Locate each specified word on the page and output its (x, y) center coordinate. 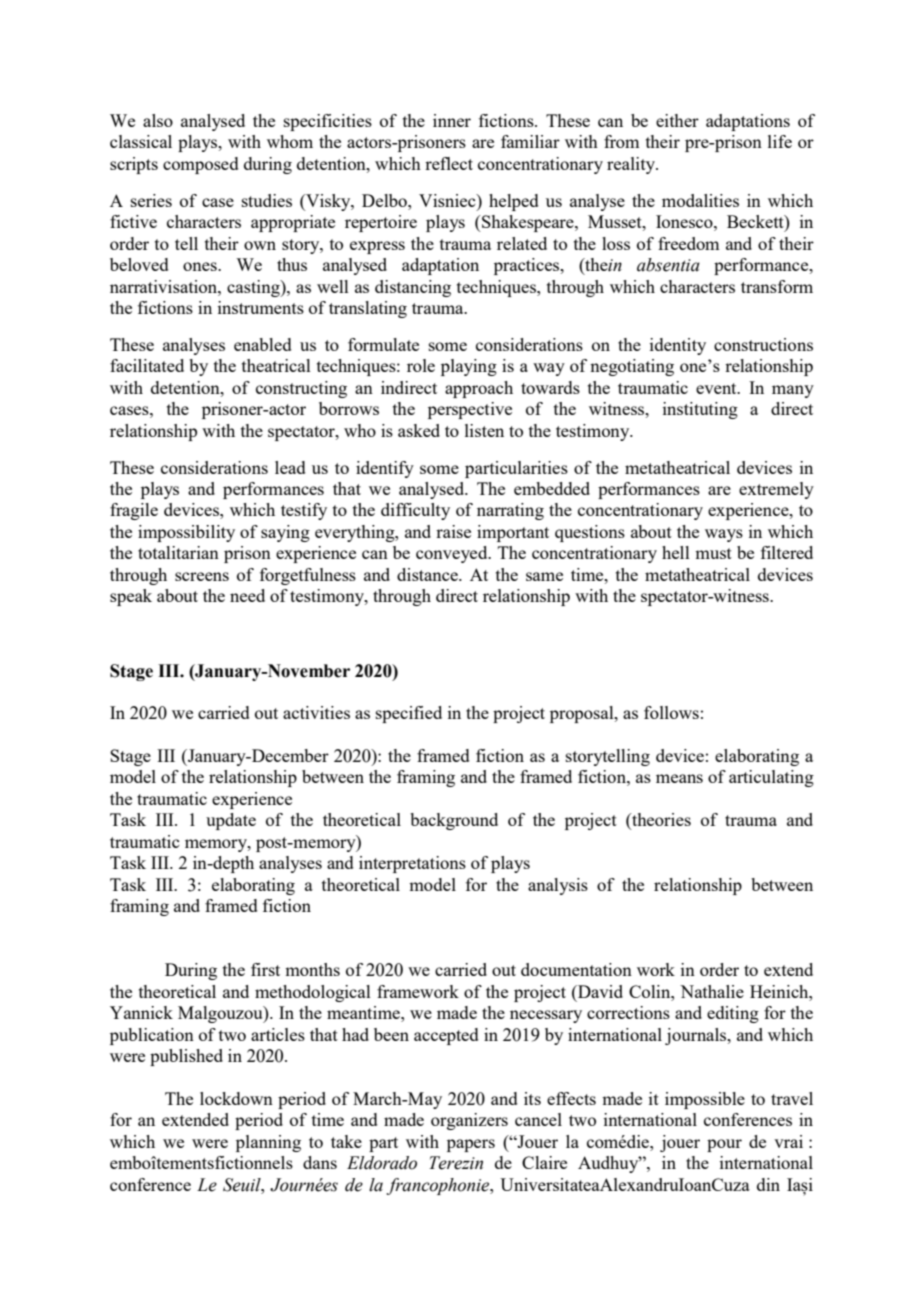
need (247, 595)
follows (671, 712)
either (677, 120)
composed (201, 165)
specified (409, 714)
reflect (449, 163)
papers (471, 1145)
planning (268, 1143)
